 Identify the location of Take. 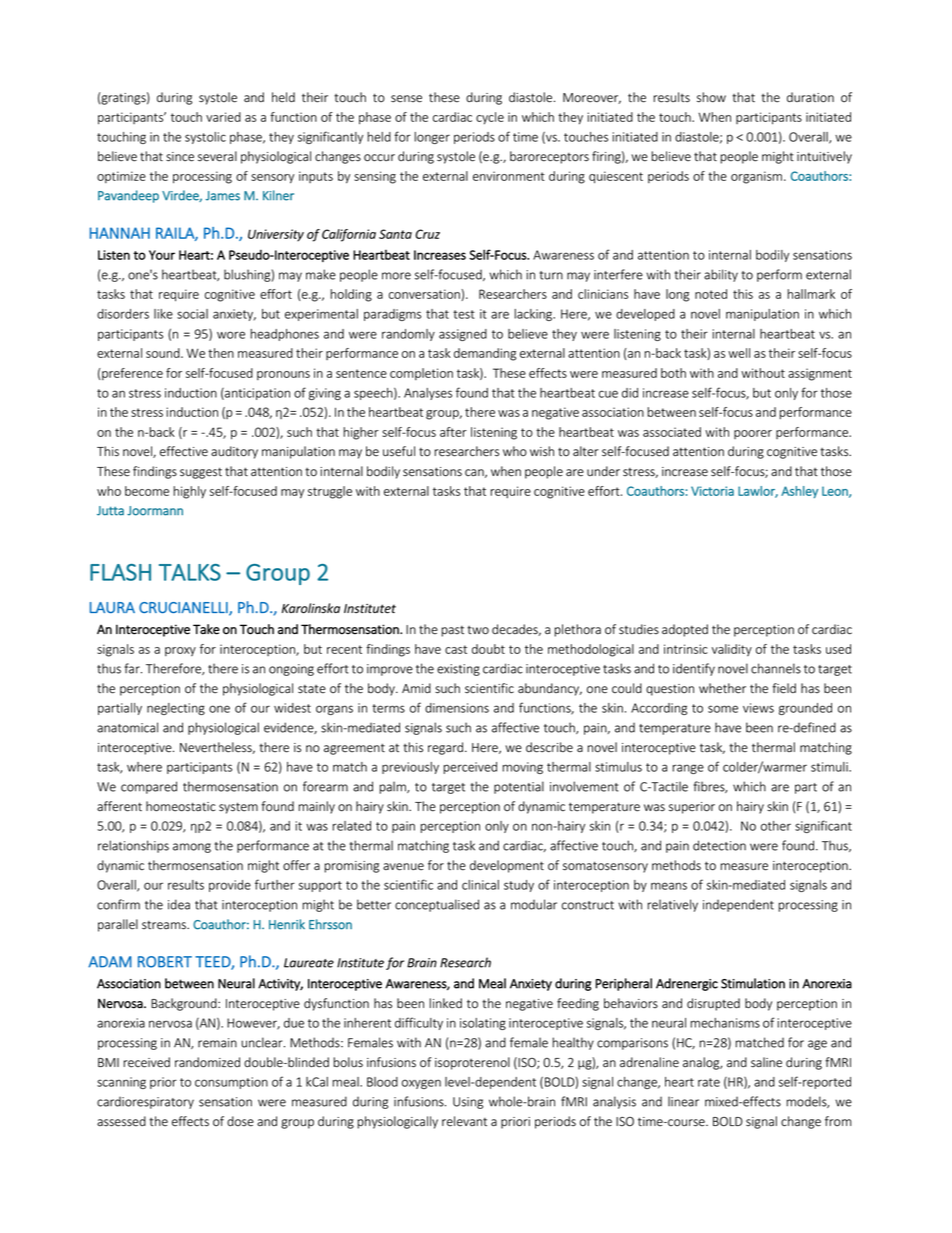
(206, 629).
